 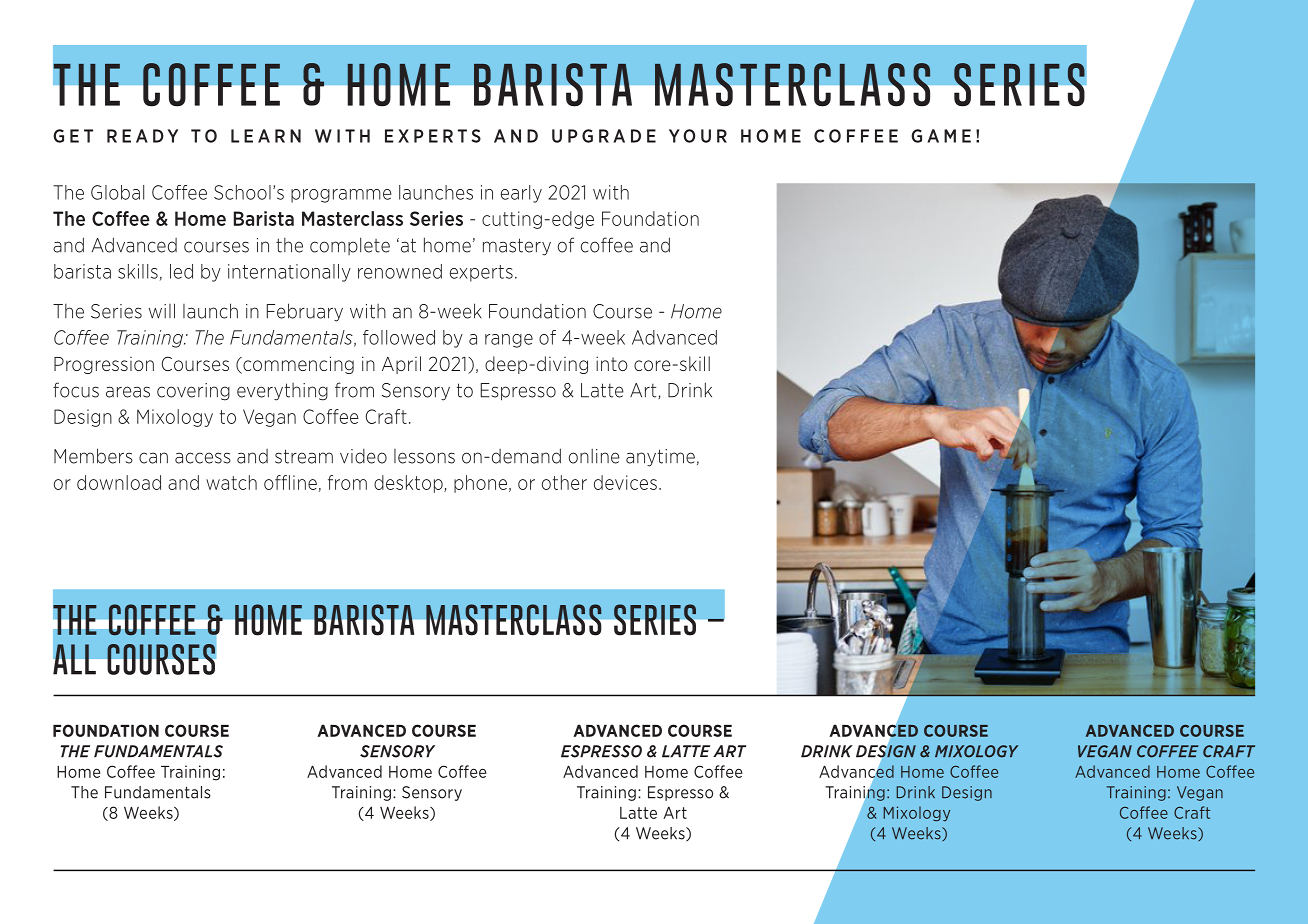 What do you see at coordinates (400, 271) in the image?
I see `renowned` at bounding box center [400, 271].
